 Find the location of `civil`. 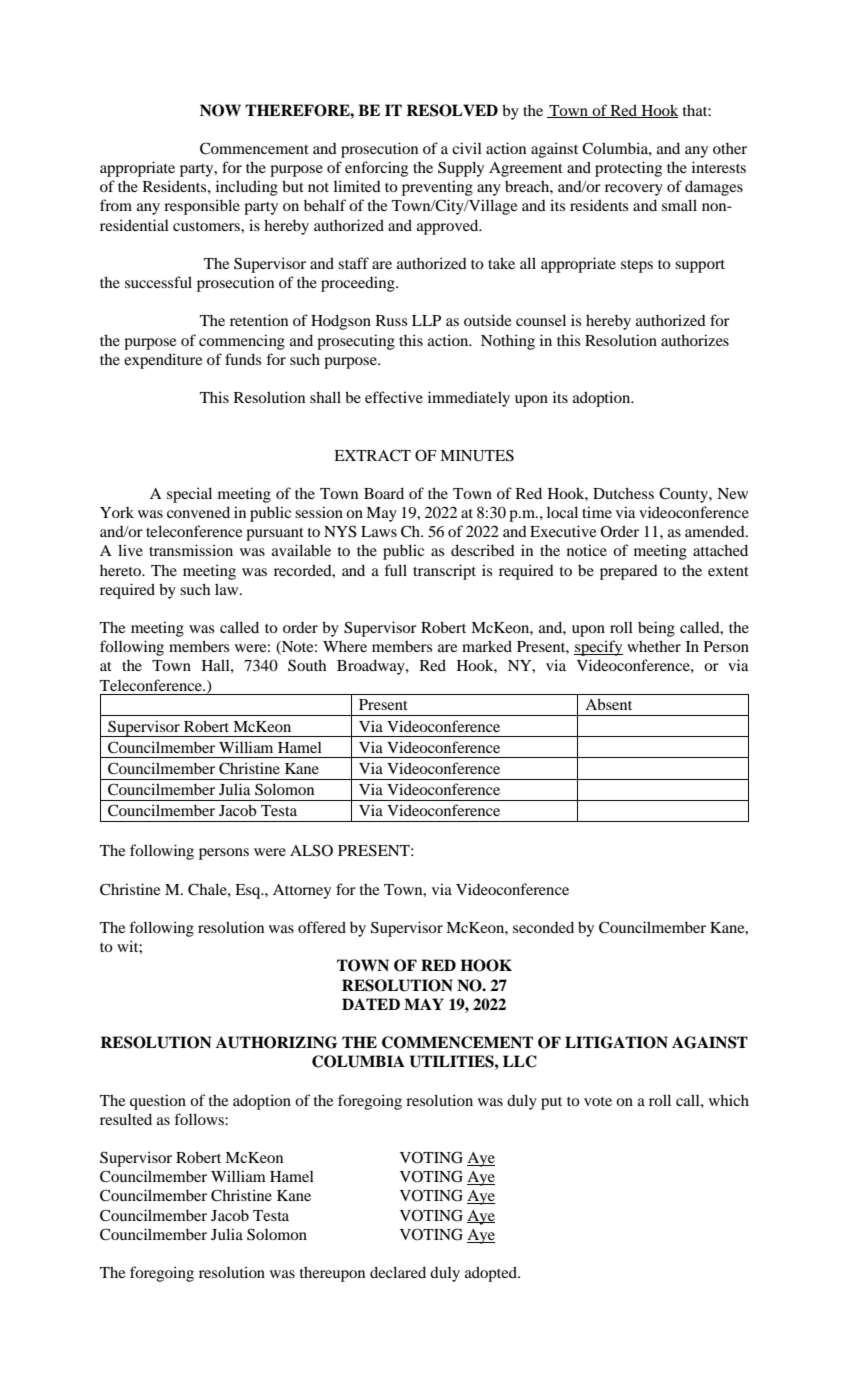

civil is located at coordinates (467, 148).
